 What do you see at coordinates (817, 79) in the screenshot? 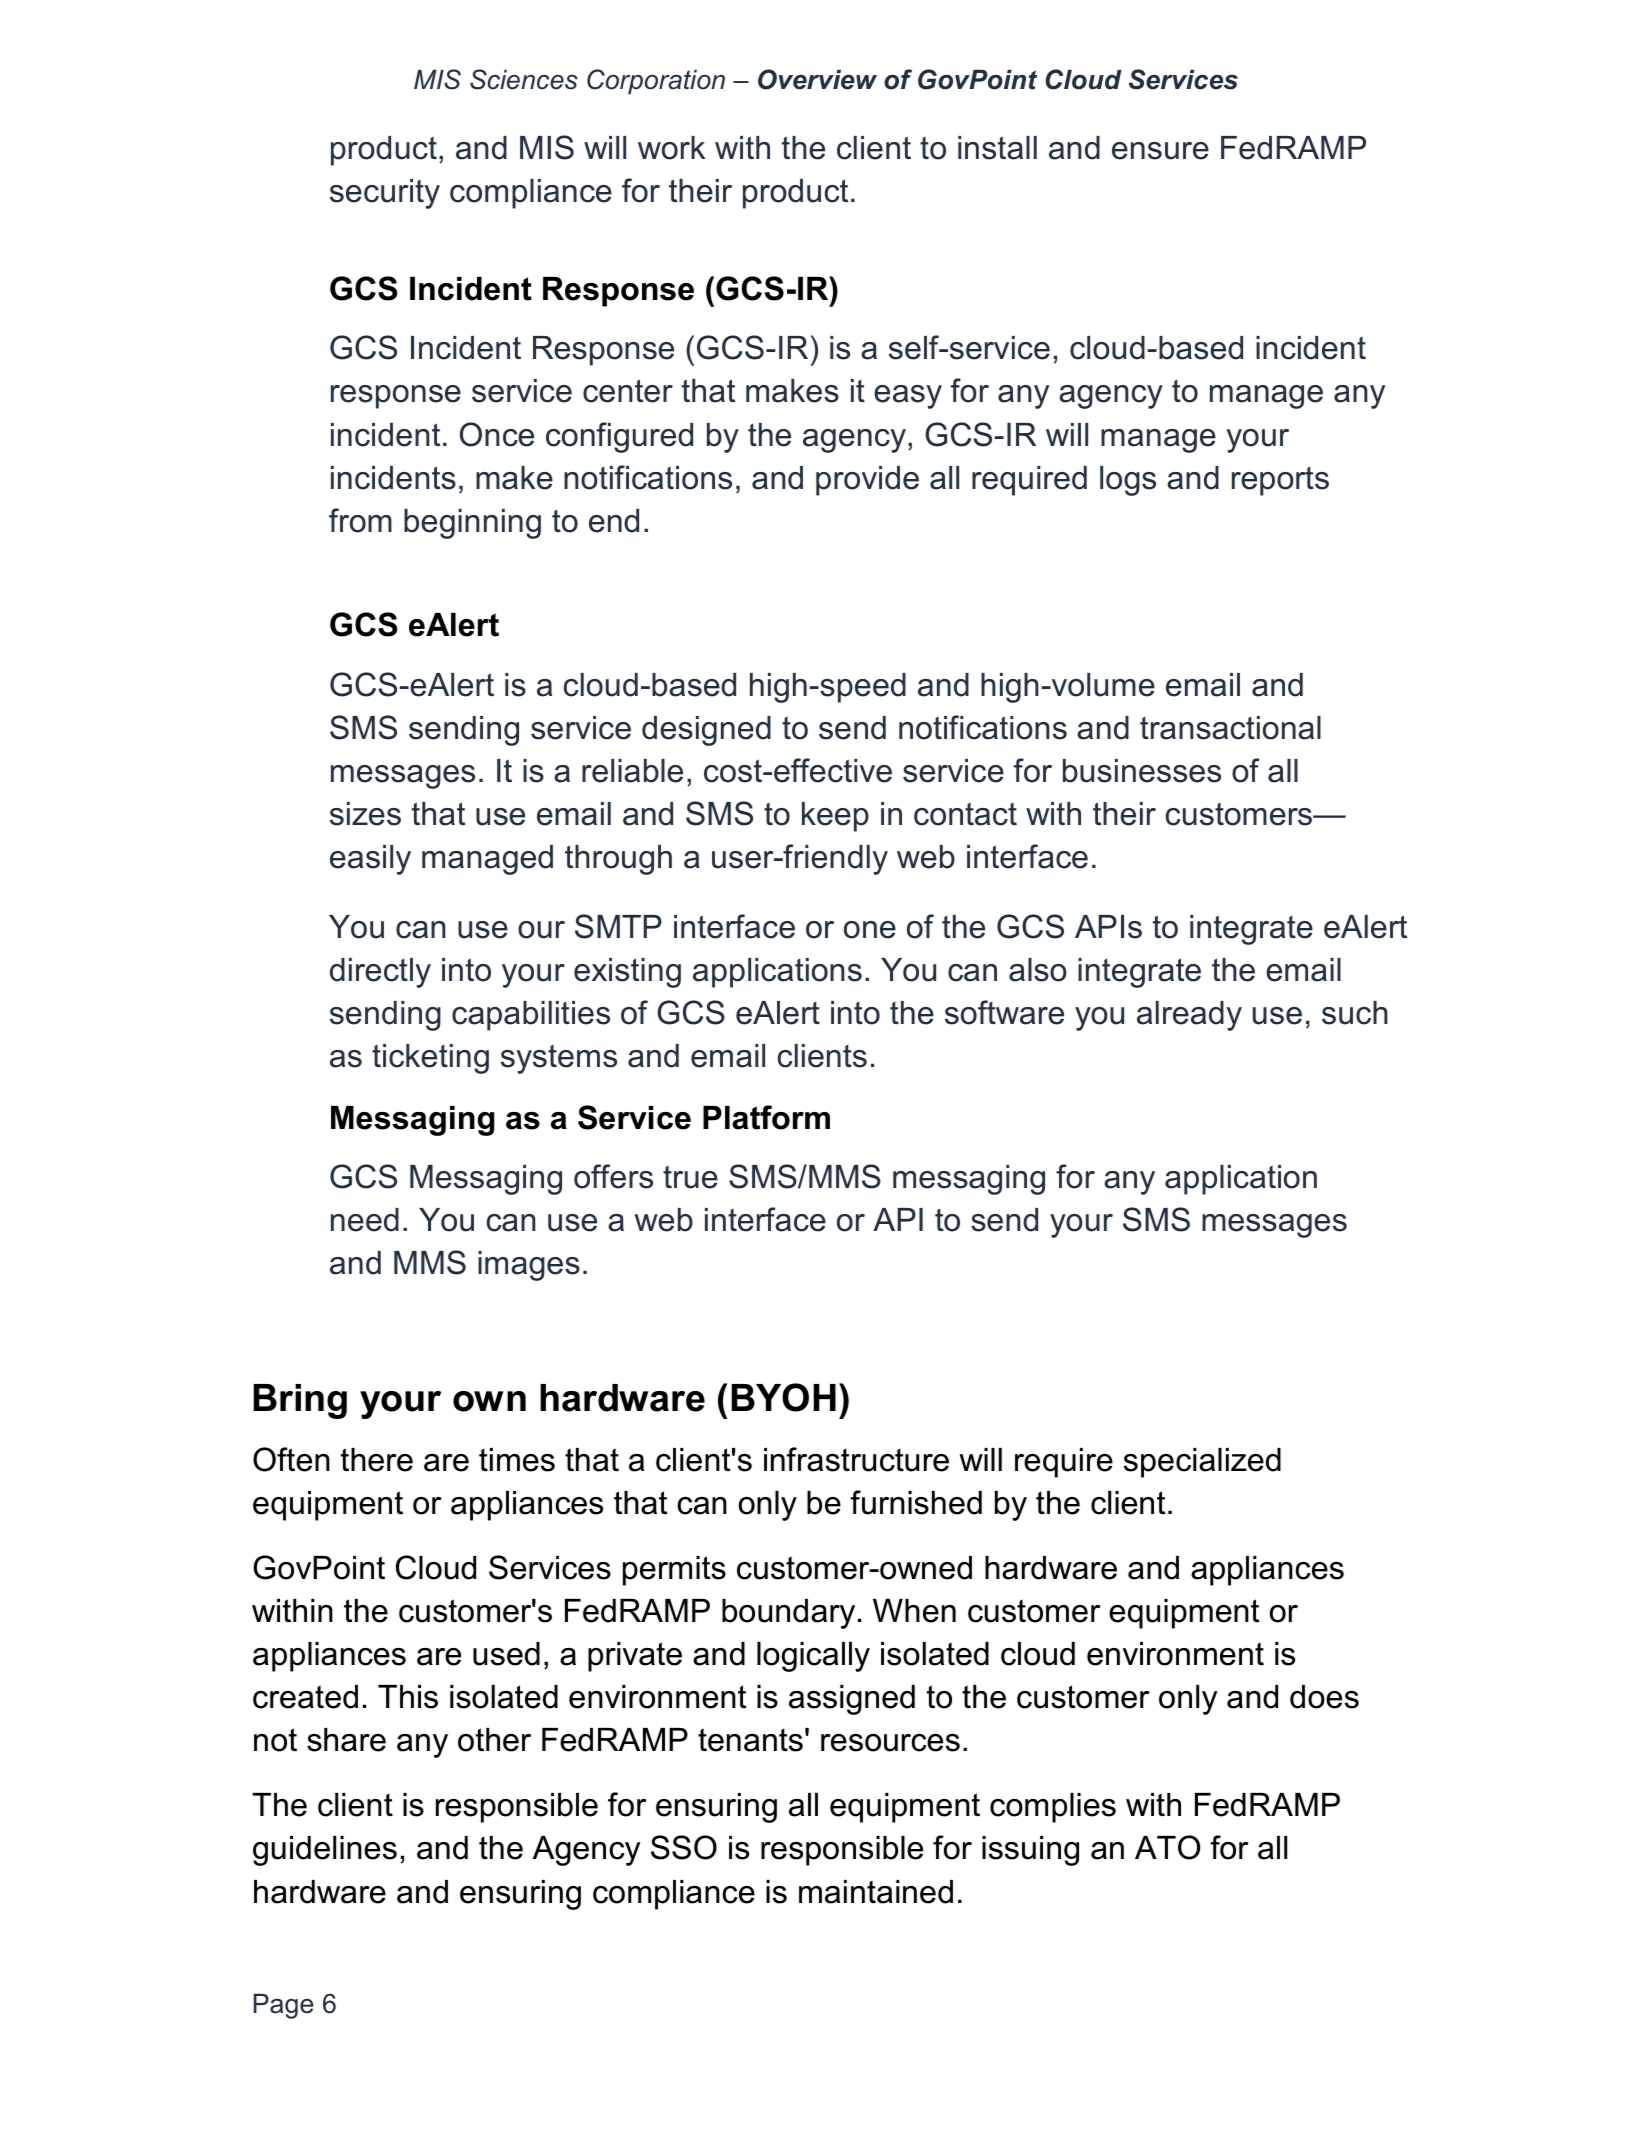
I see `Overview` at bounding box center [817, 79].
